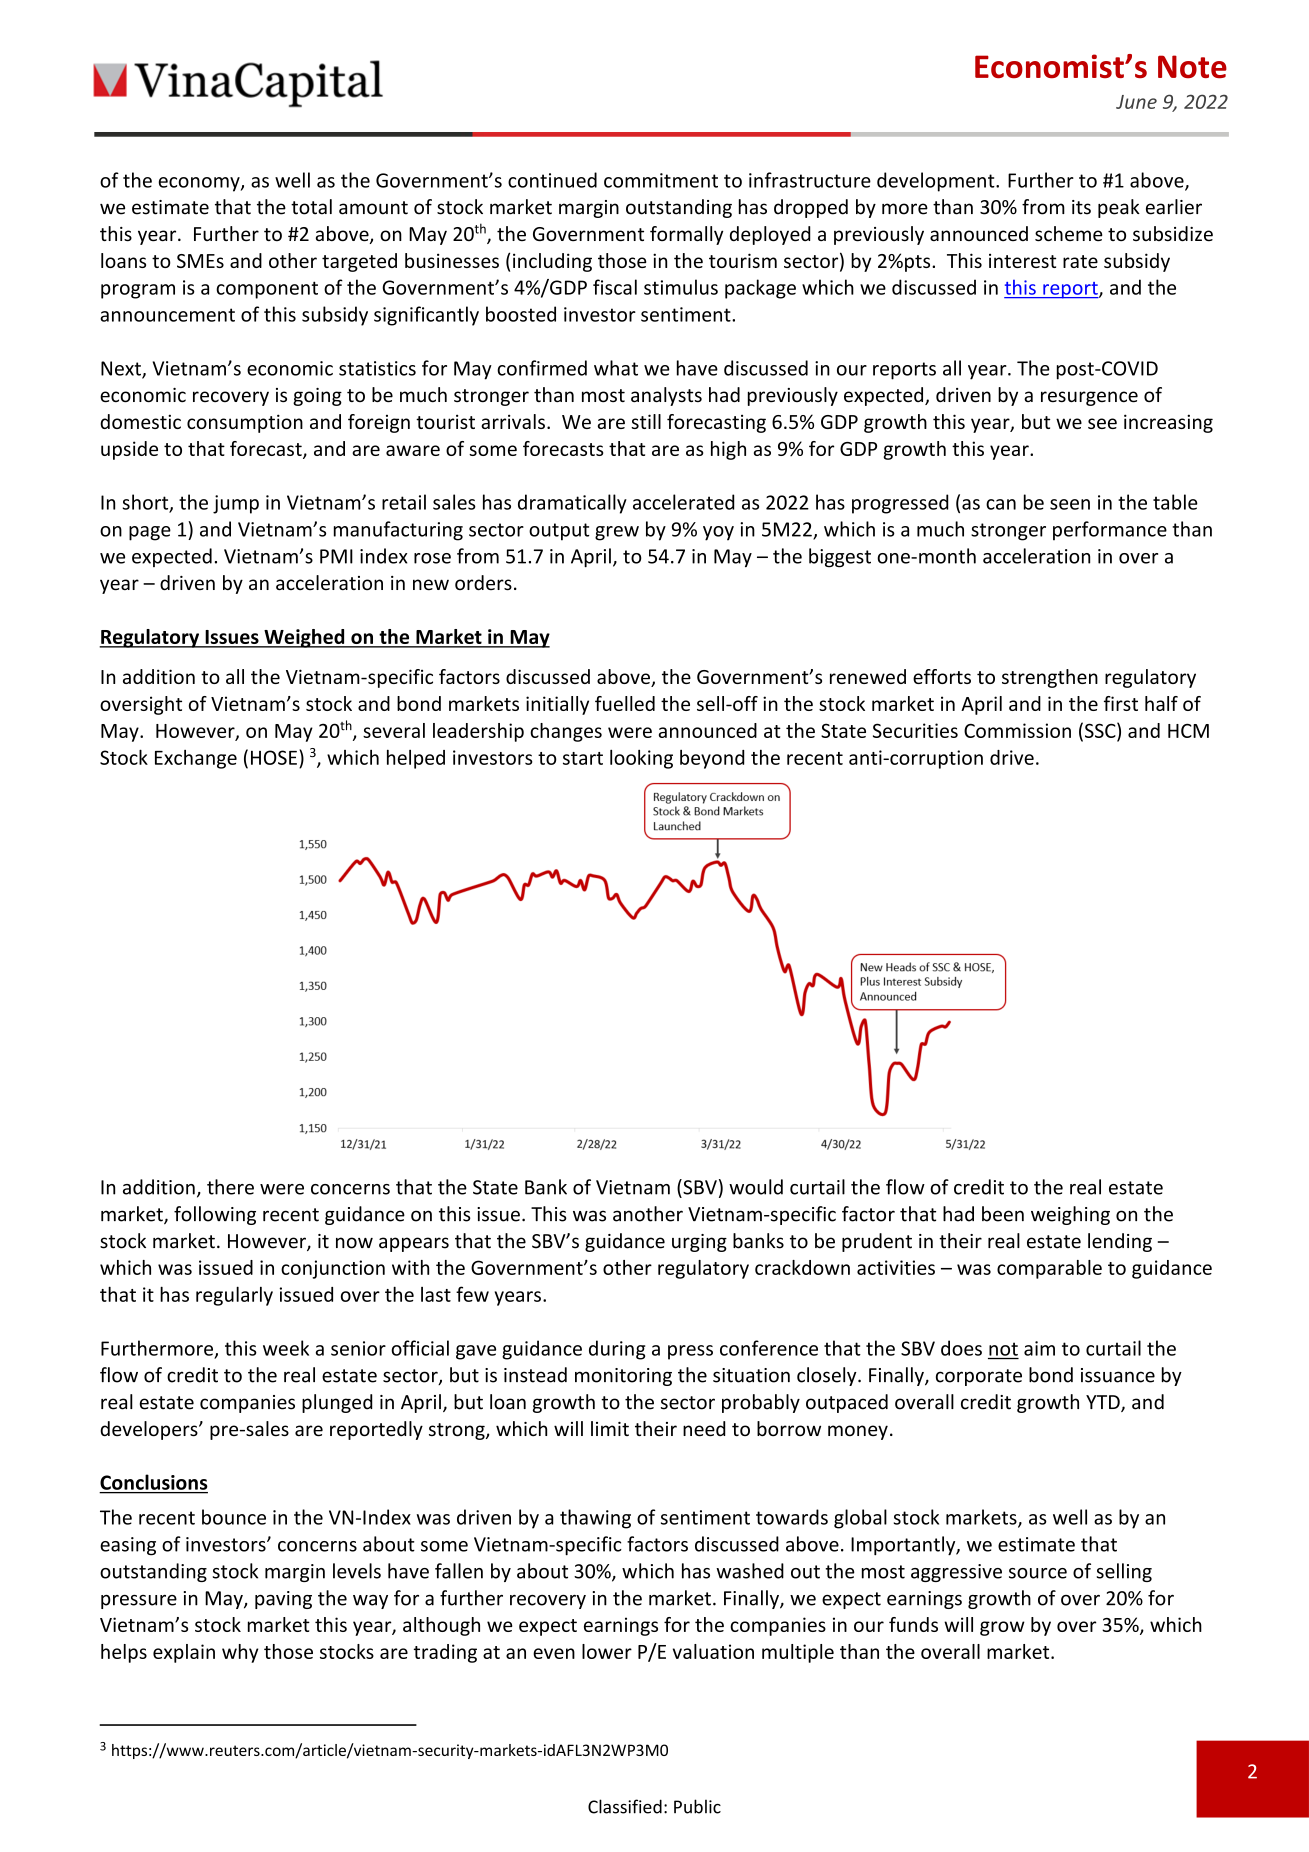  Describe the element at coordinates (311, 207) in the screenshot. I see `total` at that location.
